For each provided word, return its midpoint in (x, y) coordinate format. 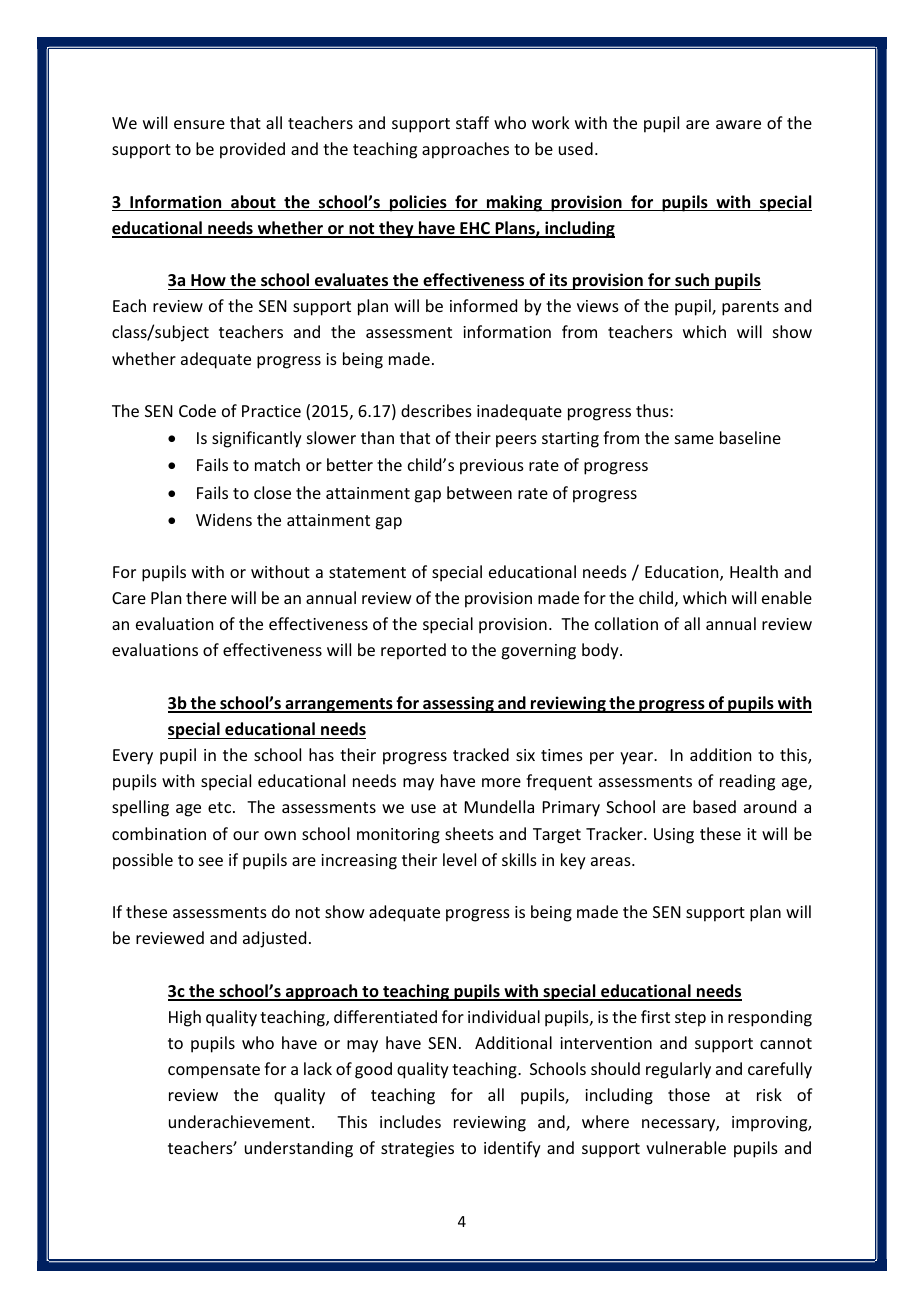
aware (738, 124)
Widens (224, 519)
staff (472, 122)
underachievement (241, 1121)
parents (750, 308)
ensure (199, 124)
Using (674, 836)
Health (754, 571)
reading (747, 782)
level (459, 859)
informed (483, 305)
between (479, 492)
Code (197, 410)
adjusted (274, 939)
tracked (481, 754)
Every (133, 757)
